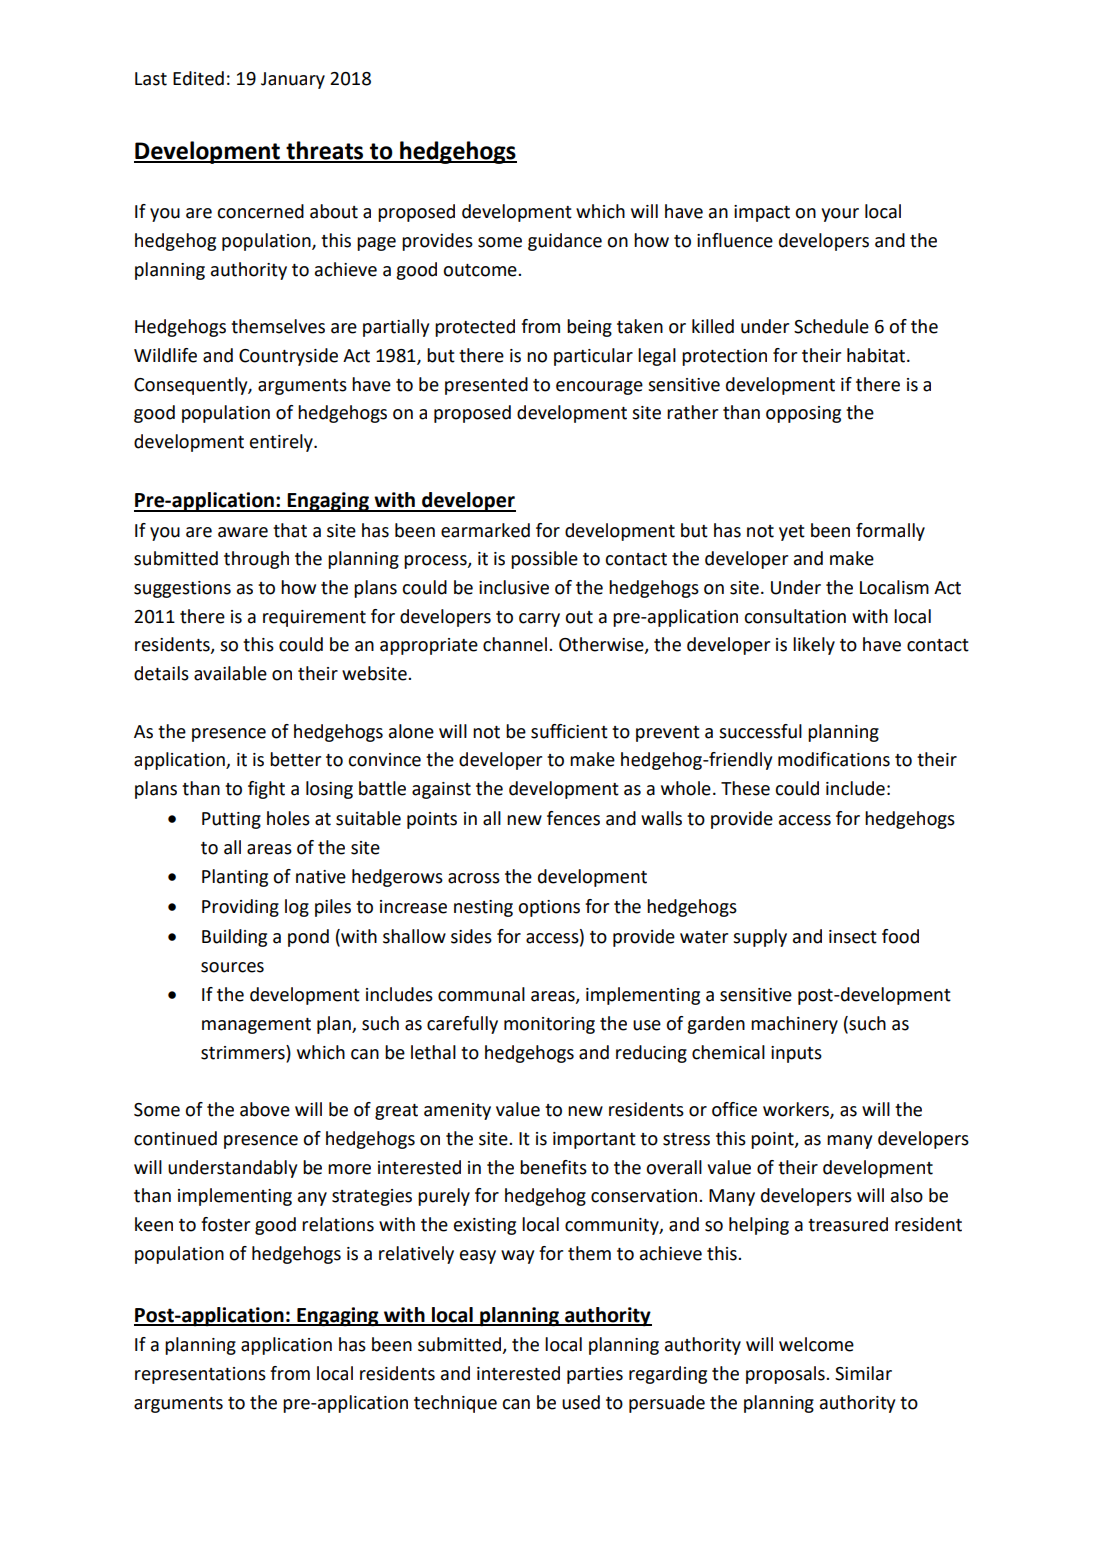 The image size is (1107, 1565). Describe the element at coordinates (595, 1375) in the screenshot. I see `parties` at that location.
